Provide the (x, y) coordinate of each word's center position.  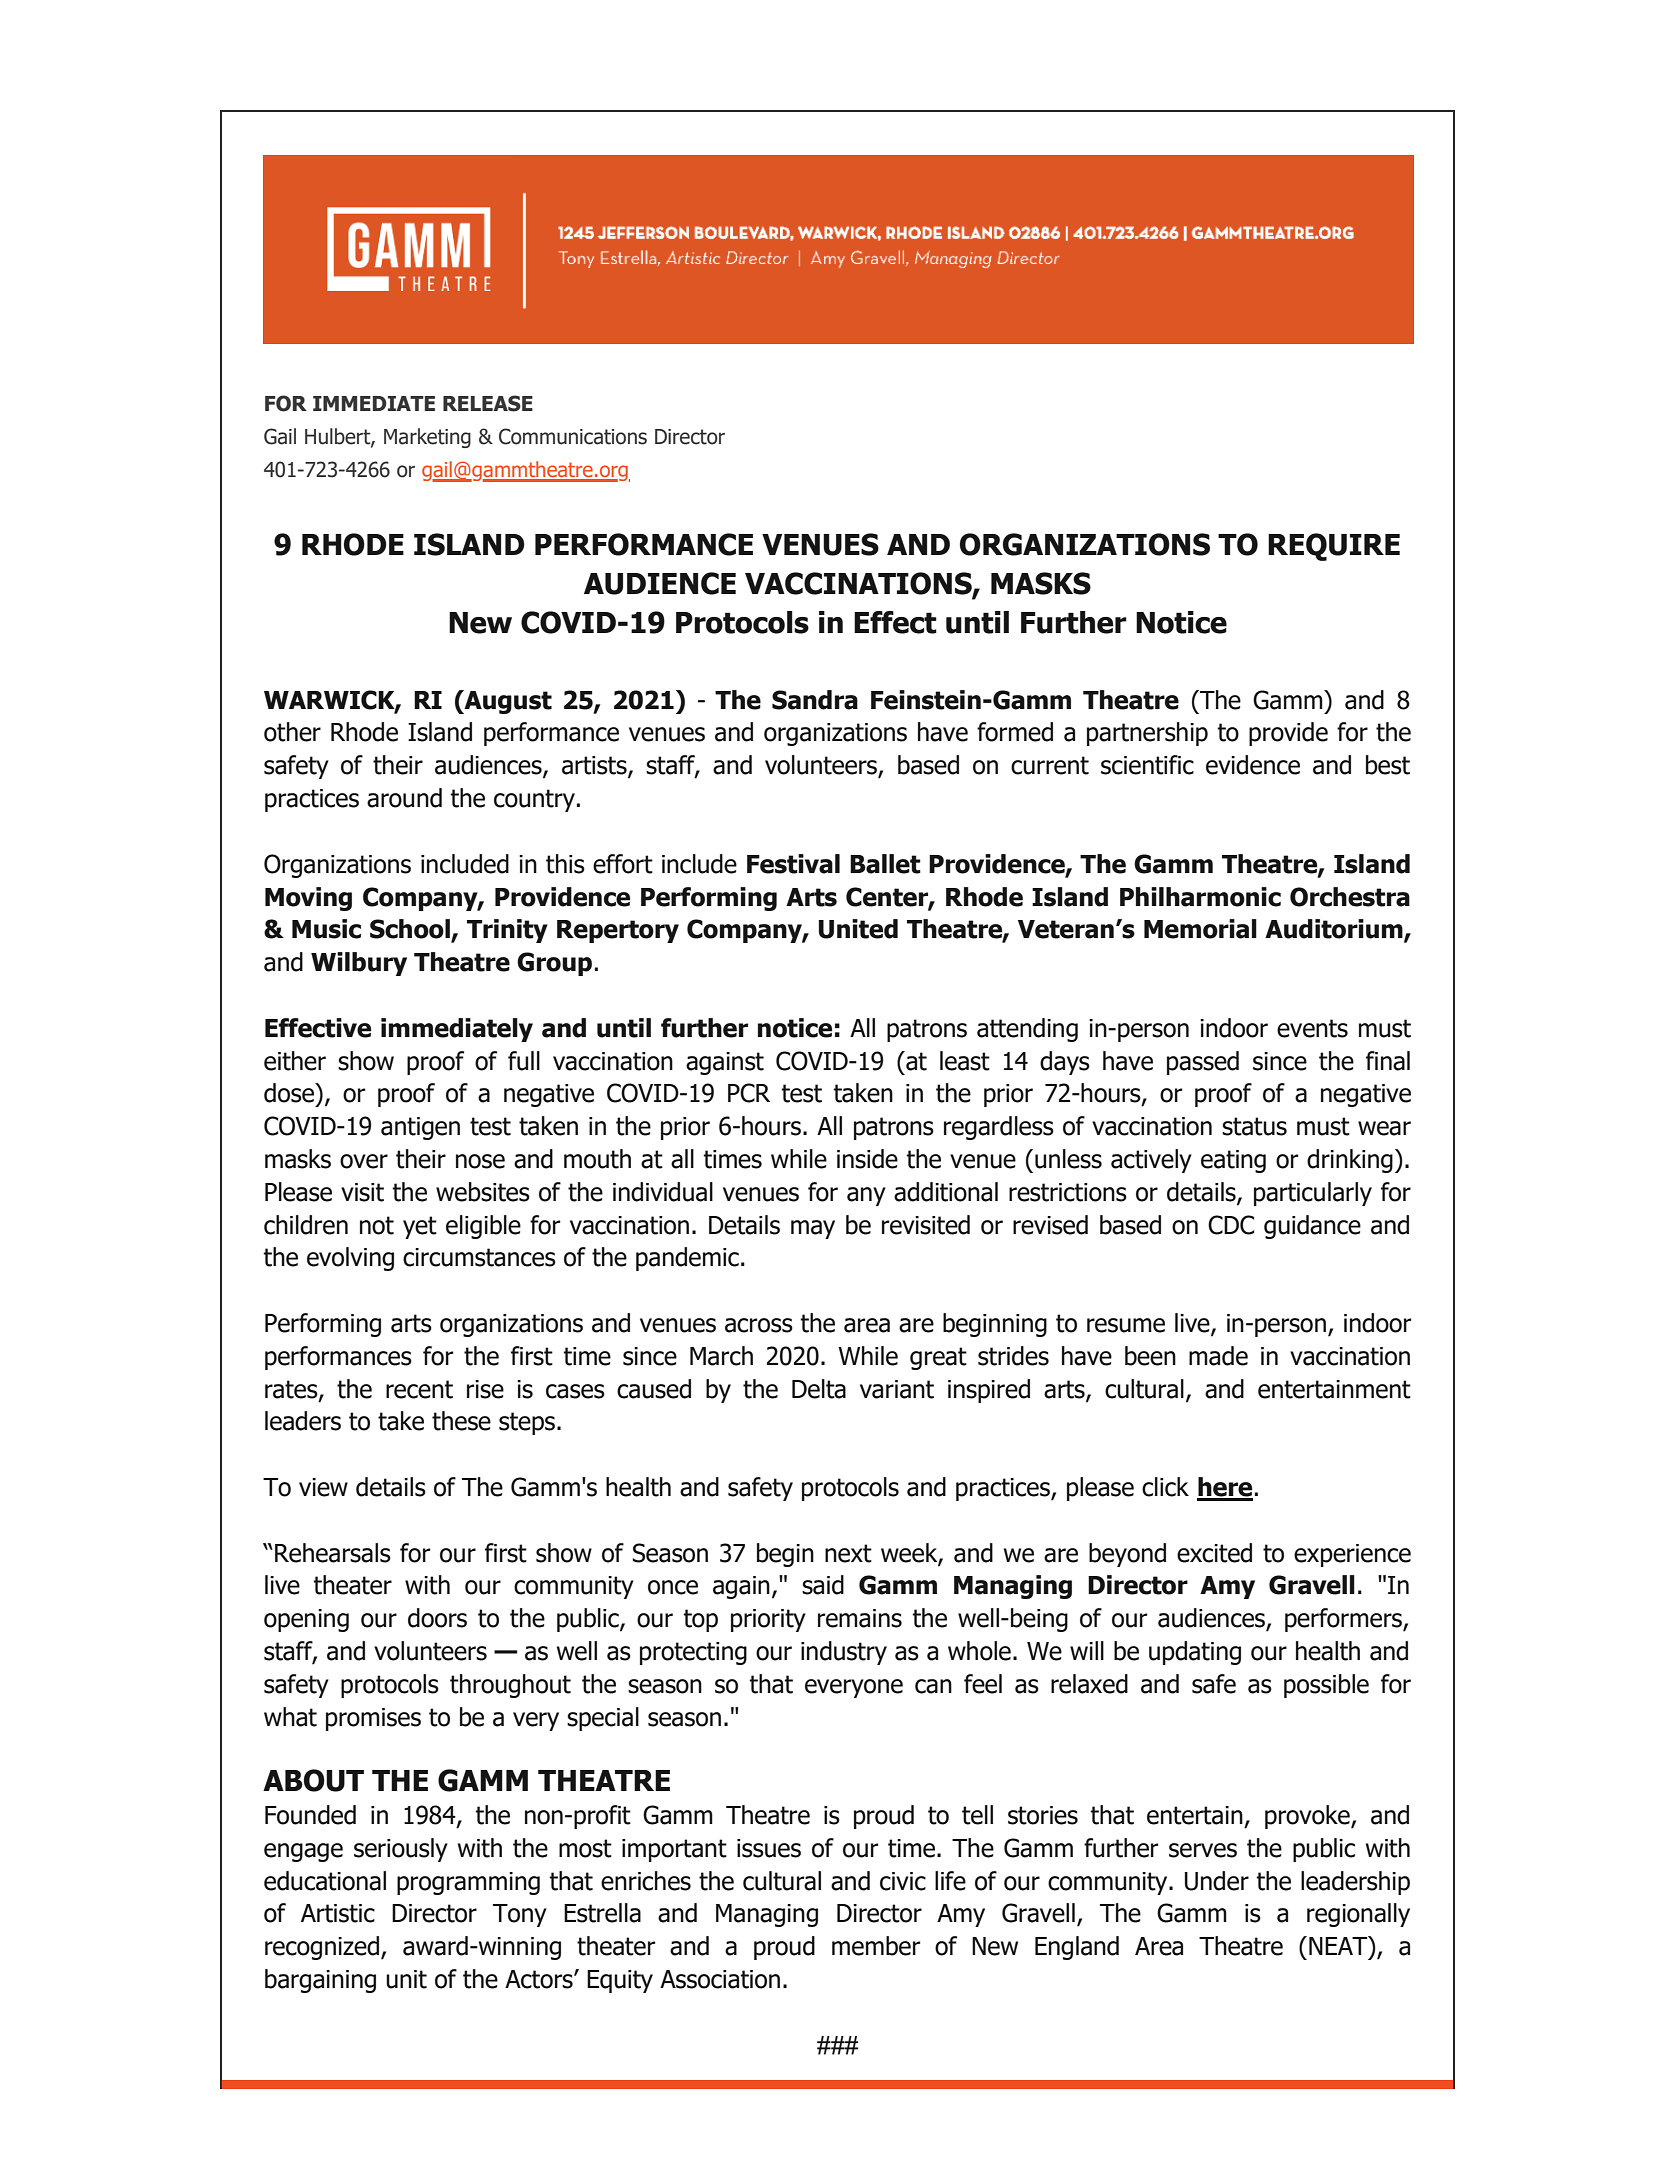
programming (468, 1883)
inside (867, 1159)
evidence (1253, 765)
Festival (793, 864)
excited (1214, 1553)
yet (420, 1227)
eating (1233, 1161)
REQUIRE (1334, 547)
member (876, 1946)
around (404, 798)
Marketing (427, 438)
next (848, 1553)
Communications (573, 436)
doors (437, 1618)
